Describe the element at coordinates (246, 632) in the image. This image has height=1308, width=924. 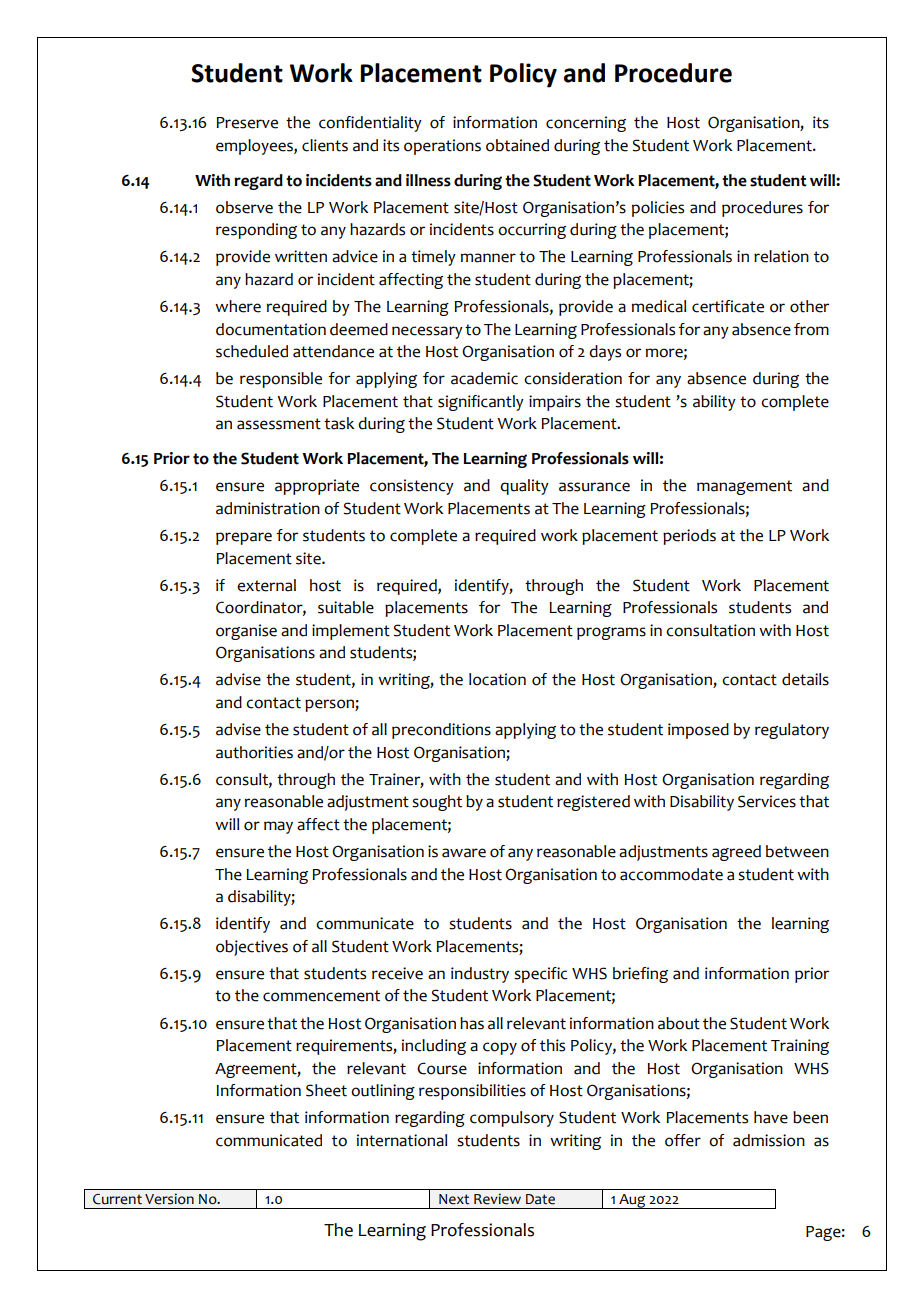
I see `organise` at that location.
